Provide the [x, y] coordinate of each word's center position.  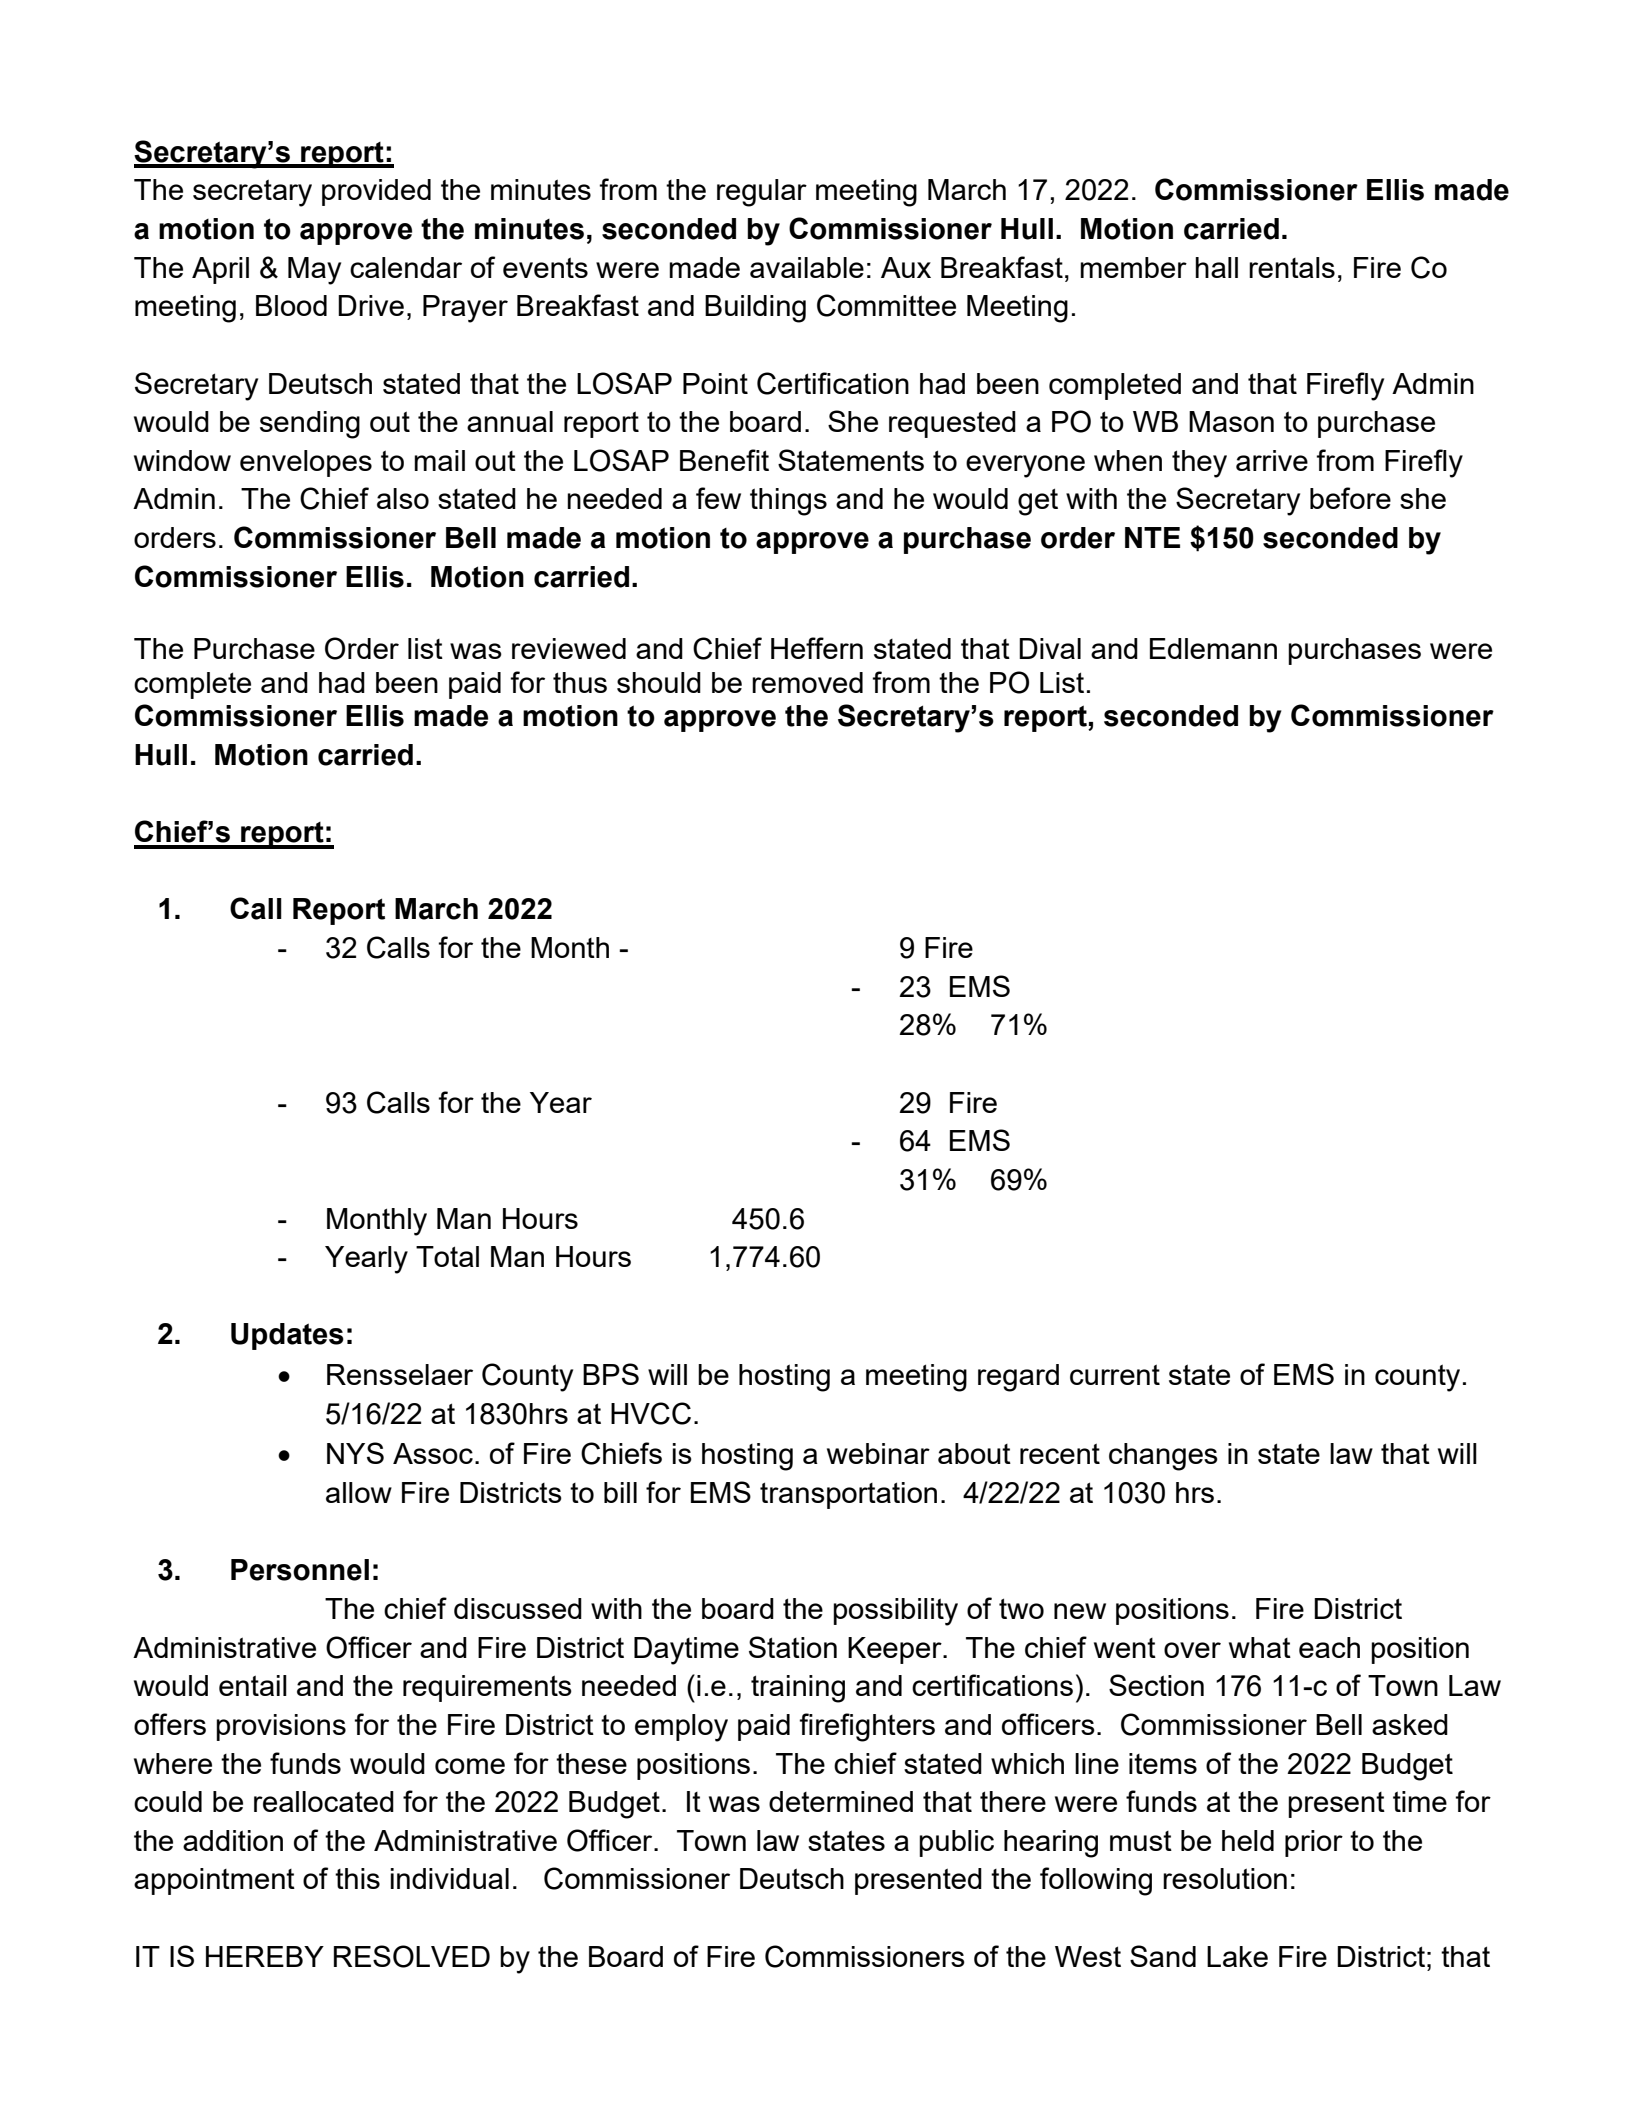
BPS [611, 1374]
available [807, 267]
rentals [1292, 267]
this [357, 1878]
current [1115, 1374]
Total [447, 1256]
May [314, 271]
